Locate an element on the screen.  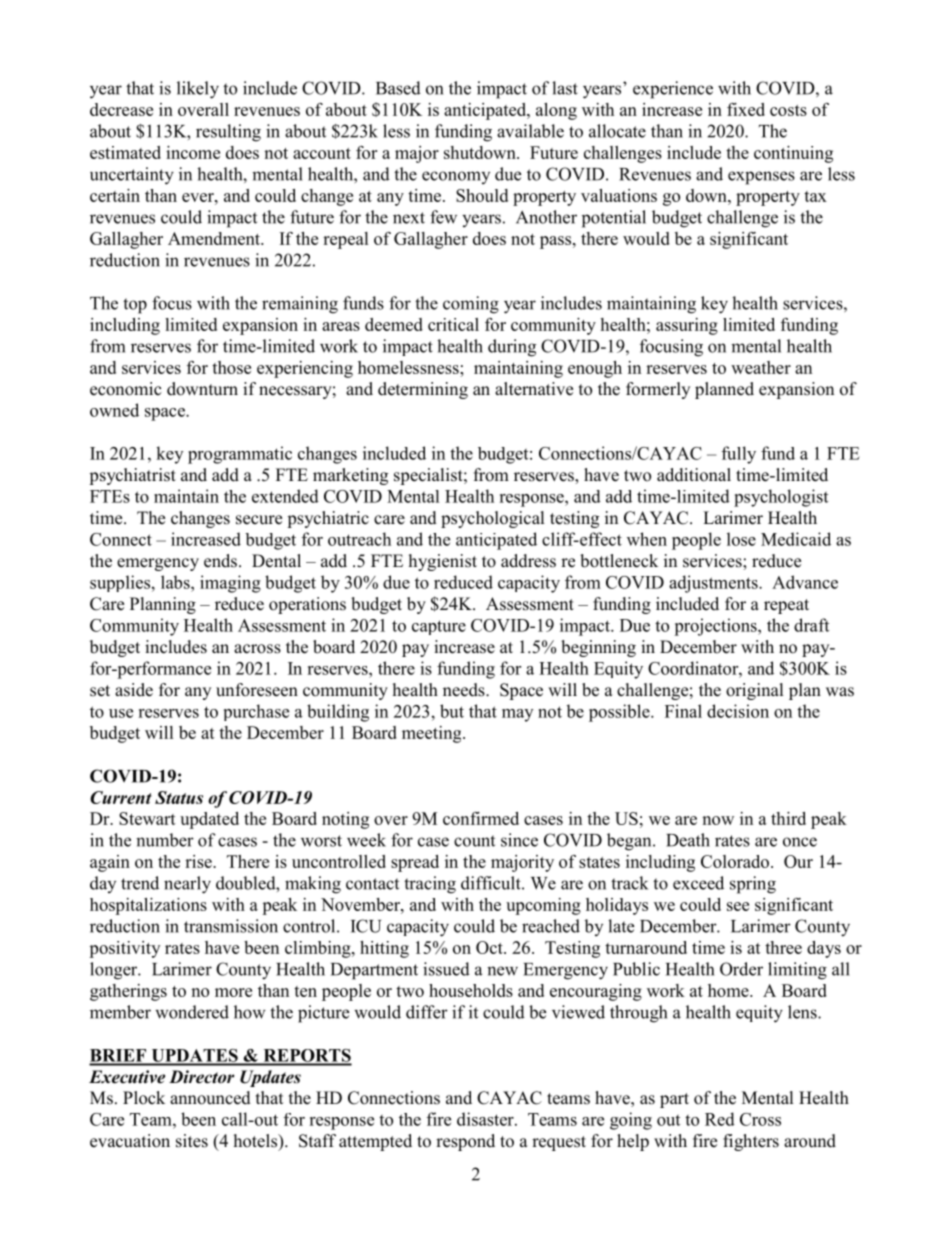
weather is located at coordinates (761, 367).
